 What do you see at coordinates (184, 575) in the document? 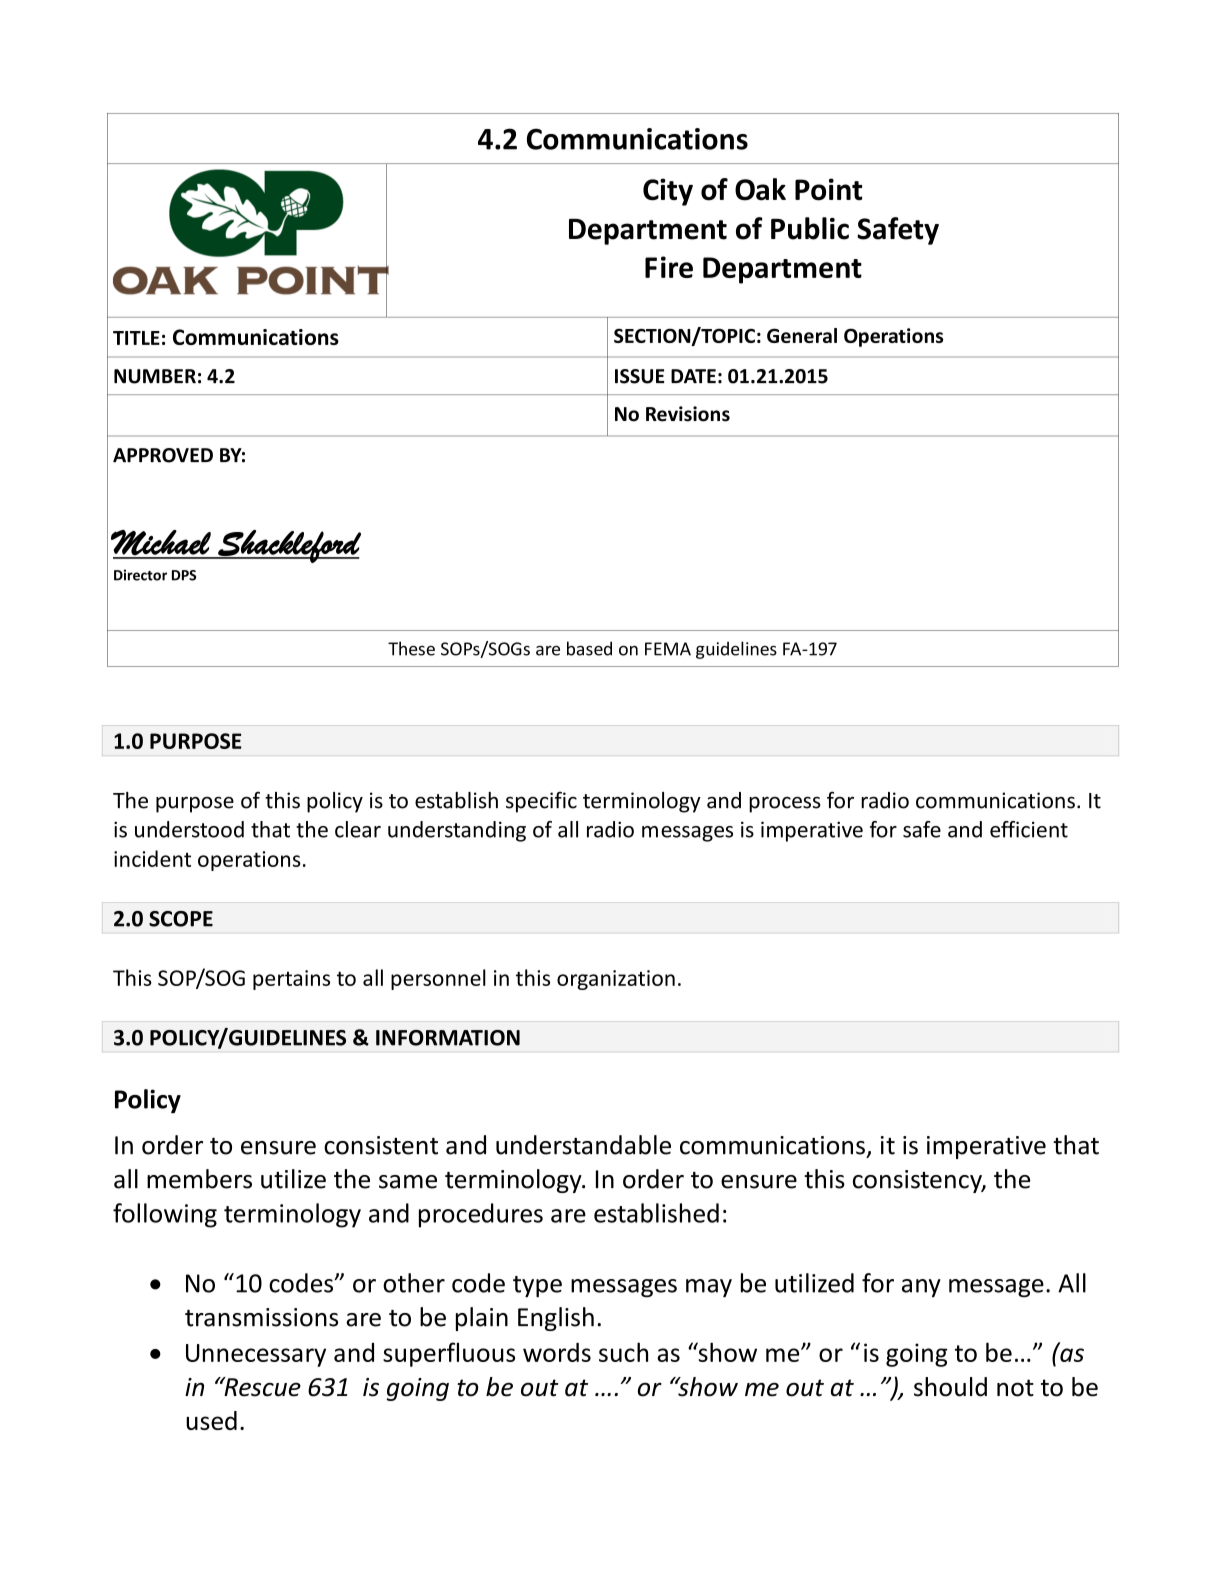
I see `DPS` at bounding box center [184, 575].
